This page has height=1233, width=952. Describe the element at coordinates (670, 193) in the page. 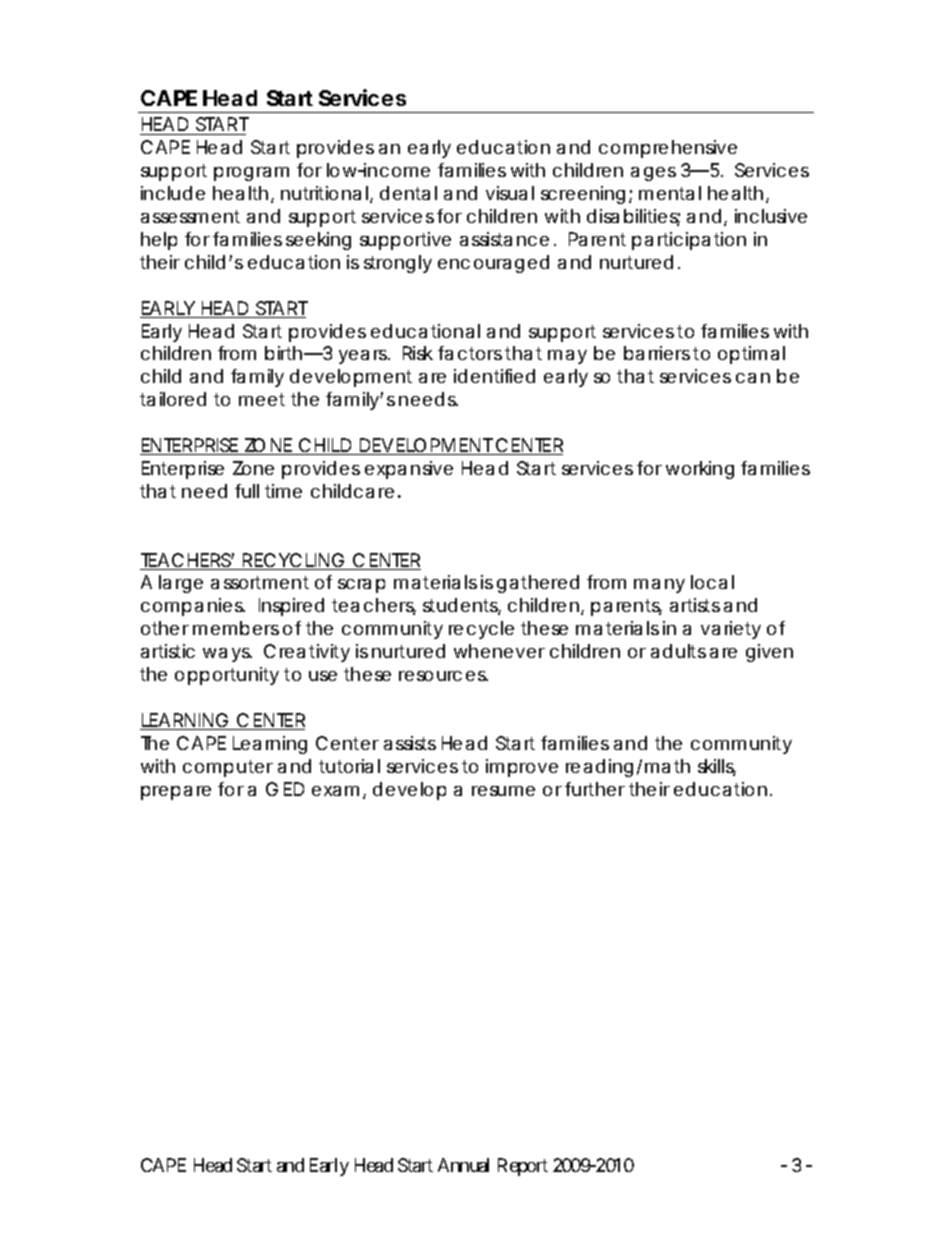

I see `mental` at that location.
